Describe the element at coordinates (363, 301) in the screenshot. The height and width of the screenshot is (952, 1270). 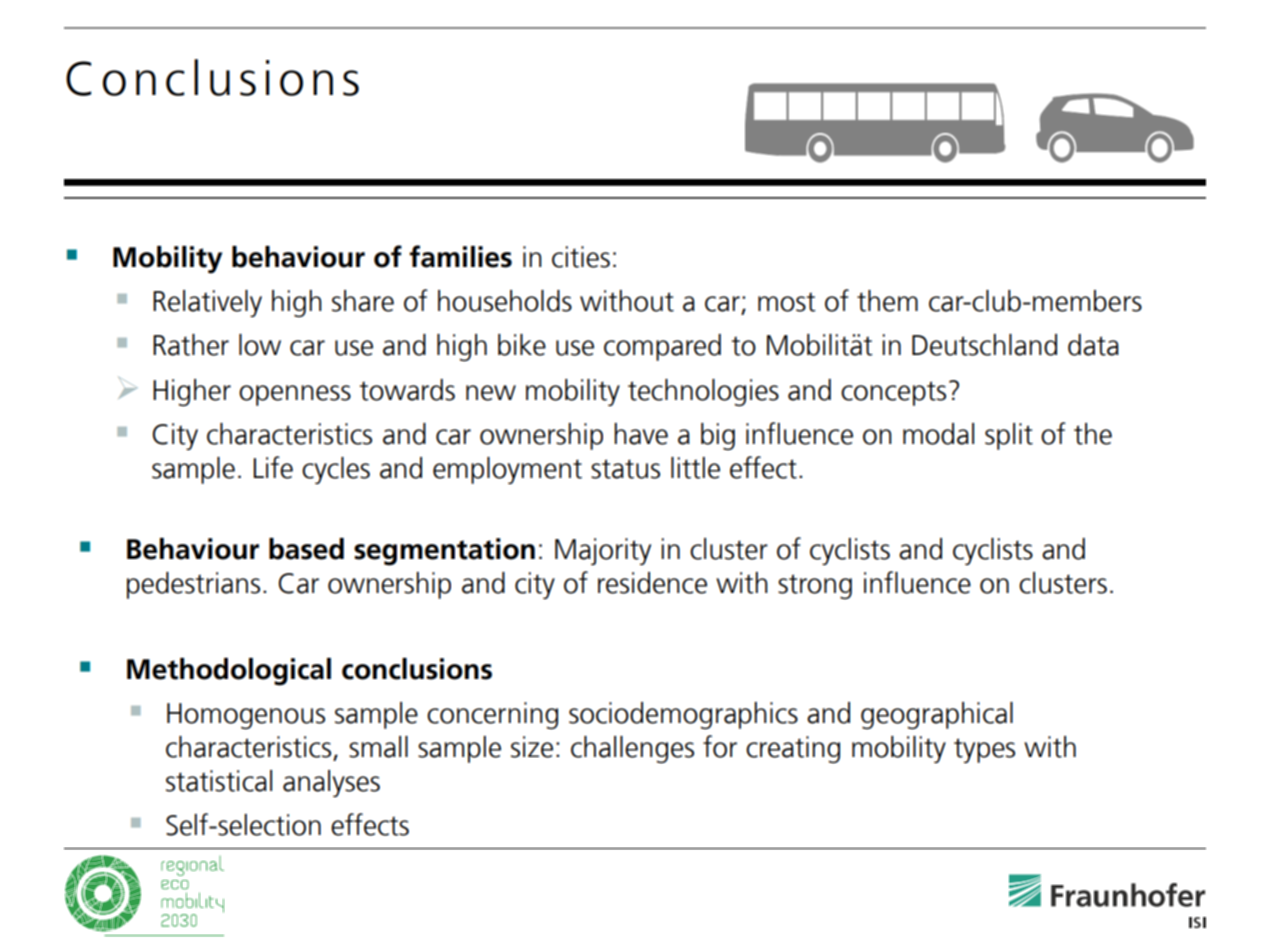
I see `share` at that location.
